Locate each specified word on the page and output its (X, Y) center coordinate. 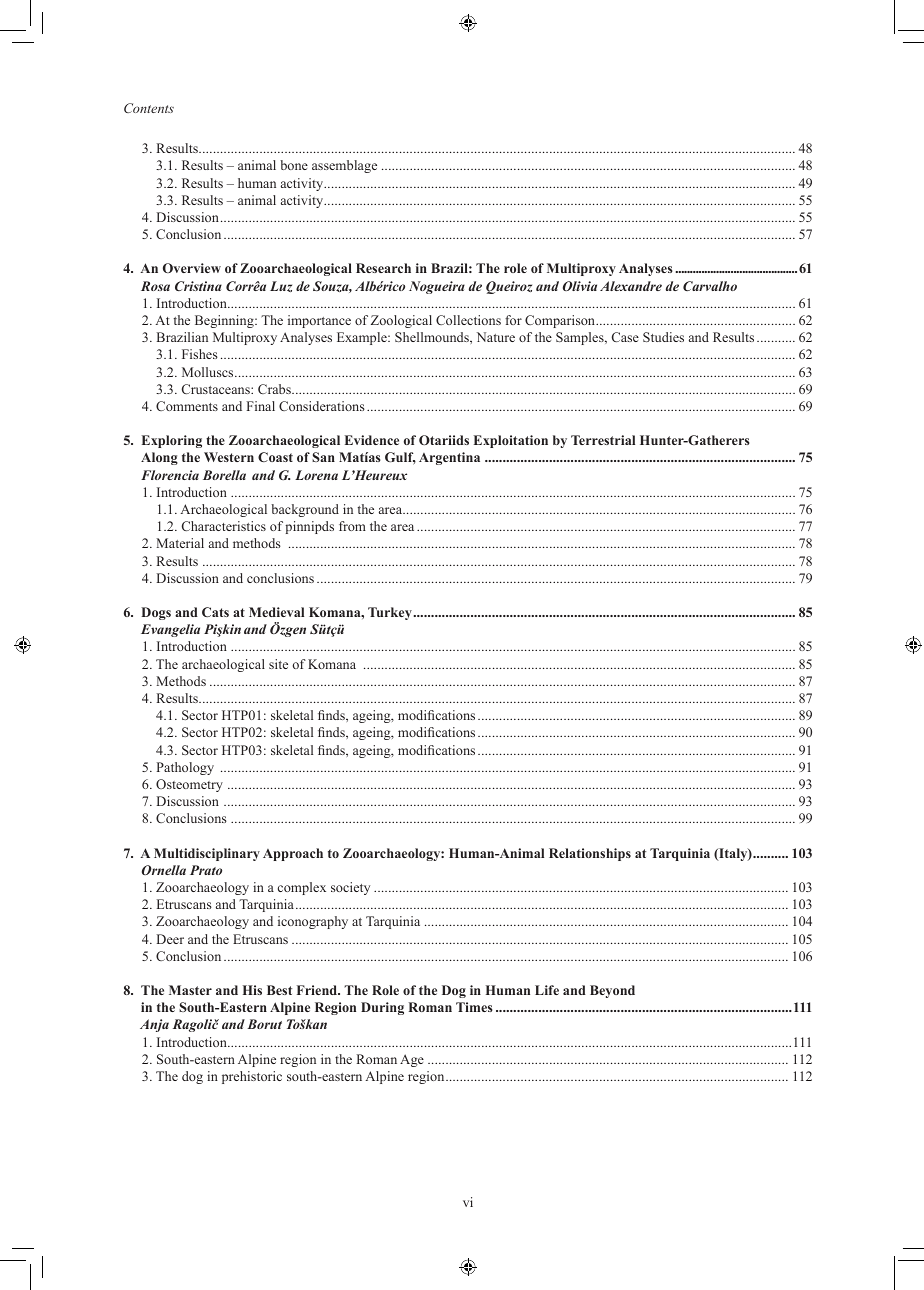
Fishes (200, 354)
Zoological (401, 321)
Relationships (590, 854)
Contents (149, 108)
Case (625, 337)
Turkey (390, 613)
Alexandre (631, 286)
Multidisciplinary (207, 854)
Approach (293, 854)
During (382, 1008)
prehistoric (252, 1077)
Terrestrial (603, 440)
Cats (215, 612)
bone (294, 165)
